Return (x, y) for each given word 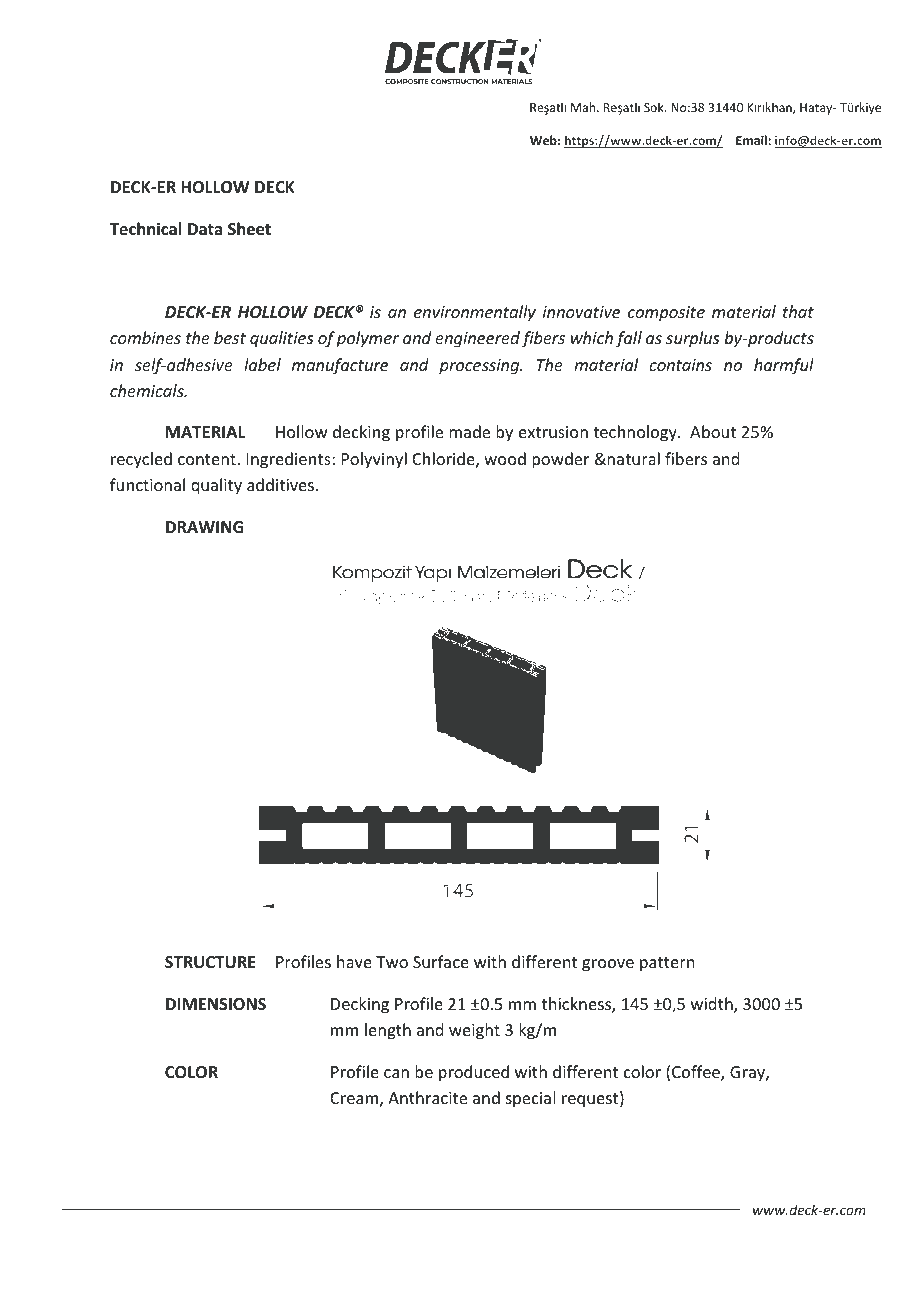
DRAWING (204, 527)
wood (505, 458)
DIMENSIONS (216, 1004)
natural (632, 458)
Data (205, 229)
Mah (584, 107)
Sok (655, 107)
